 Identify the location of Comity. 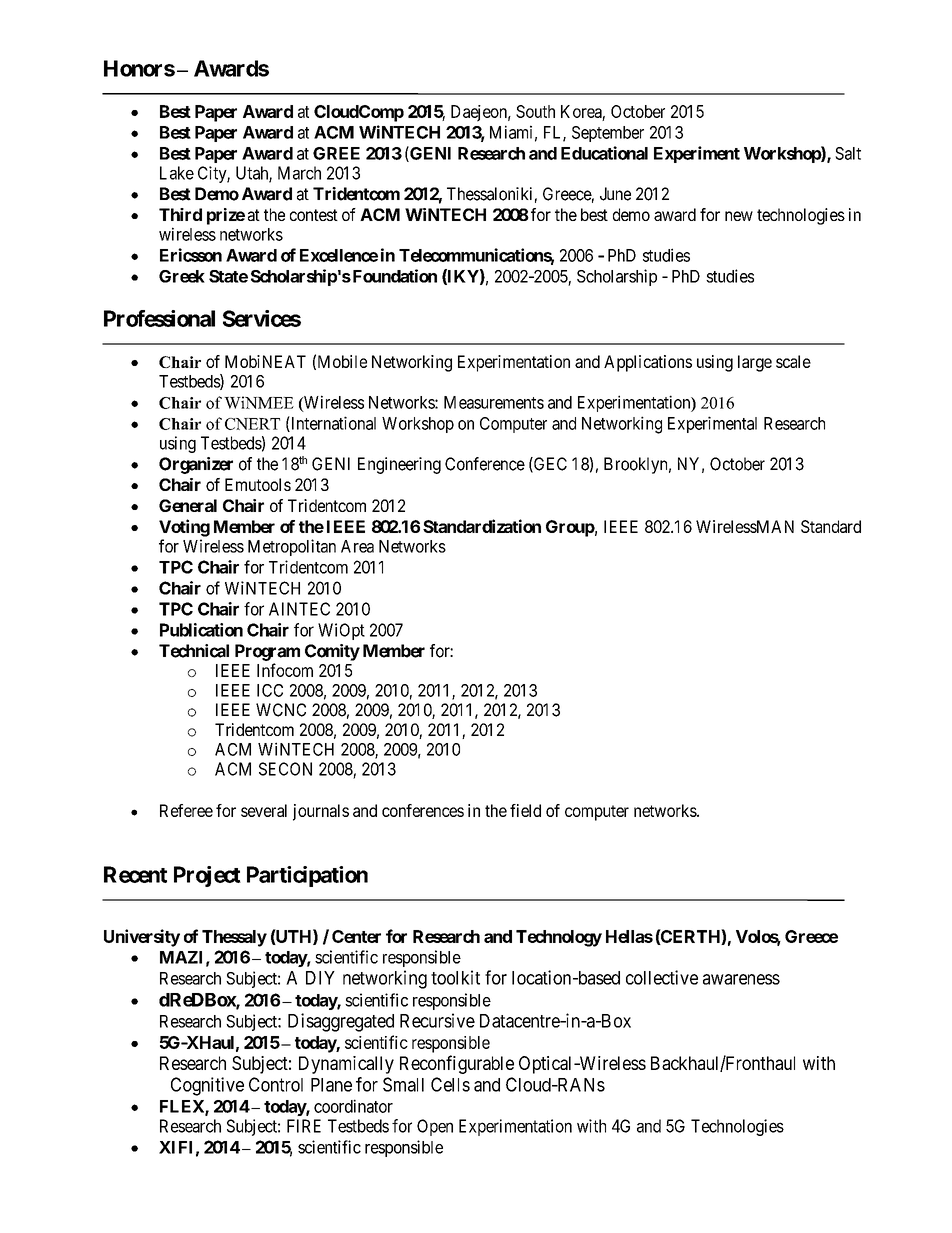
(332, 652).
